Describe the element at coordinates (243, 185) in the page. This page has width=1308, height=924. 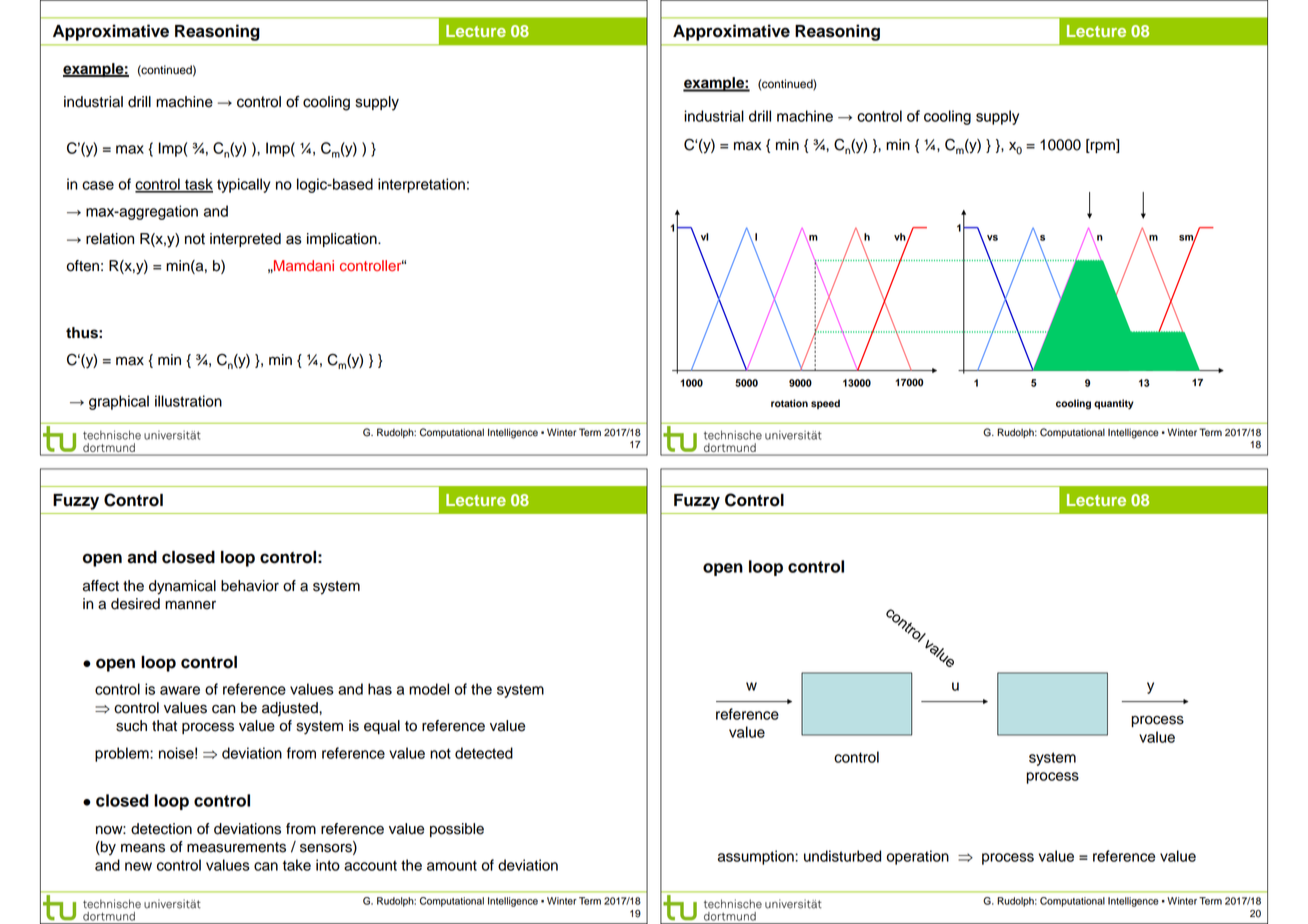
I see `typically` at that location.
